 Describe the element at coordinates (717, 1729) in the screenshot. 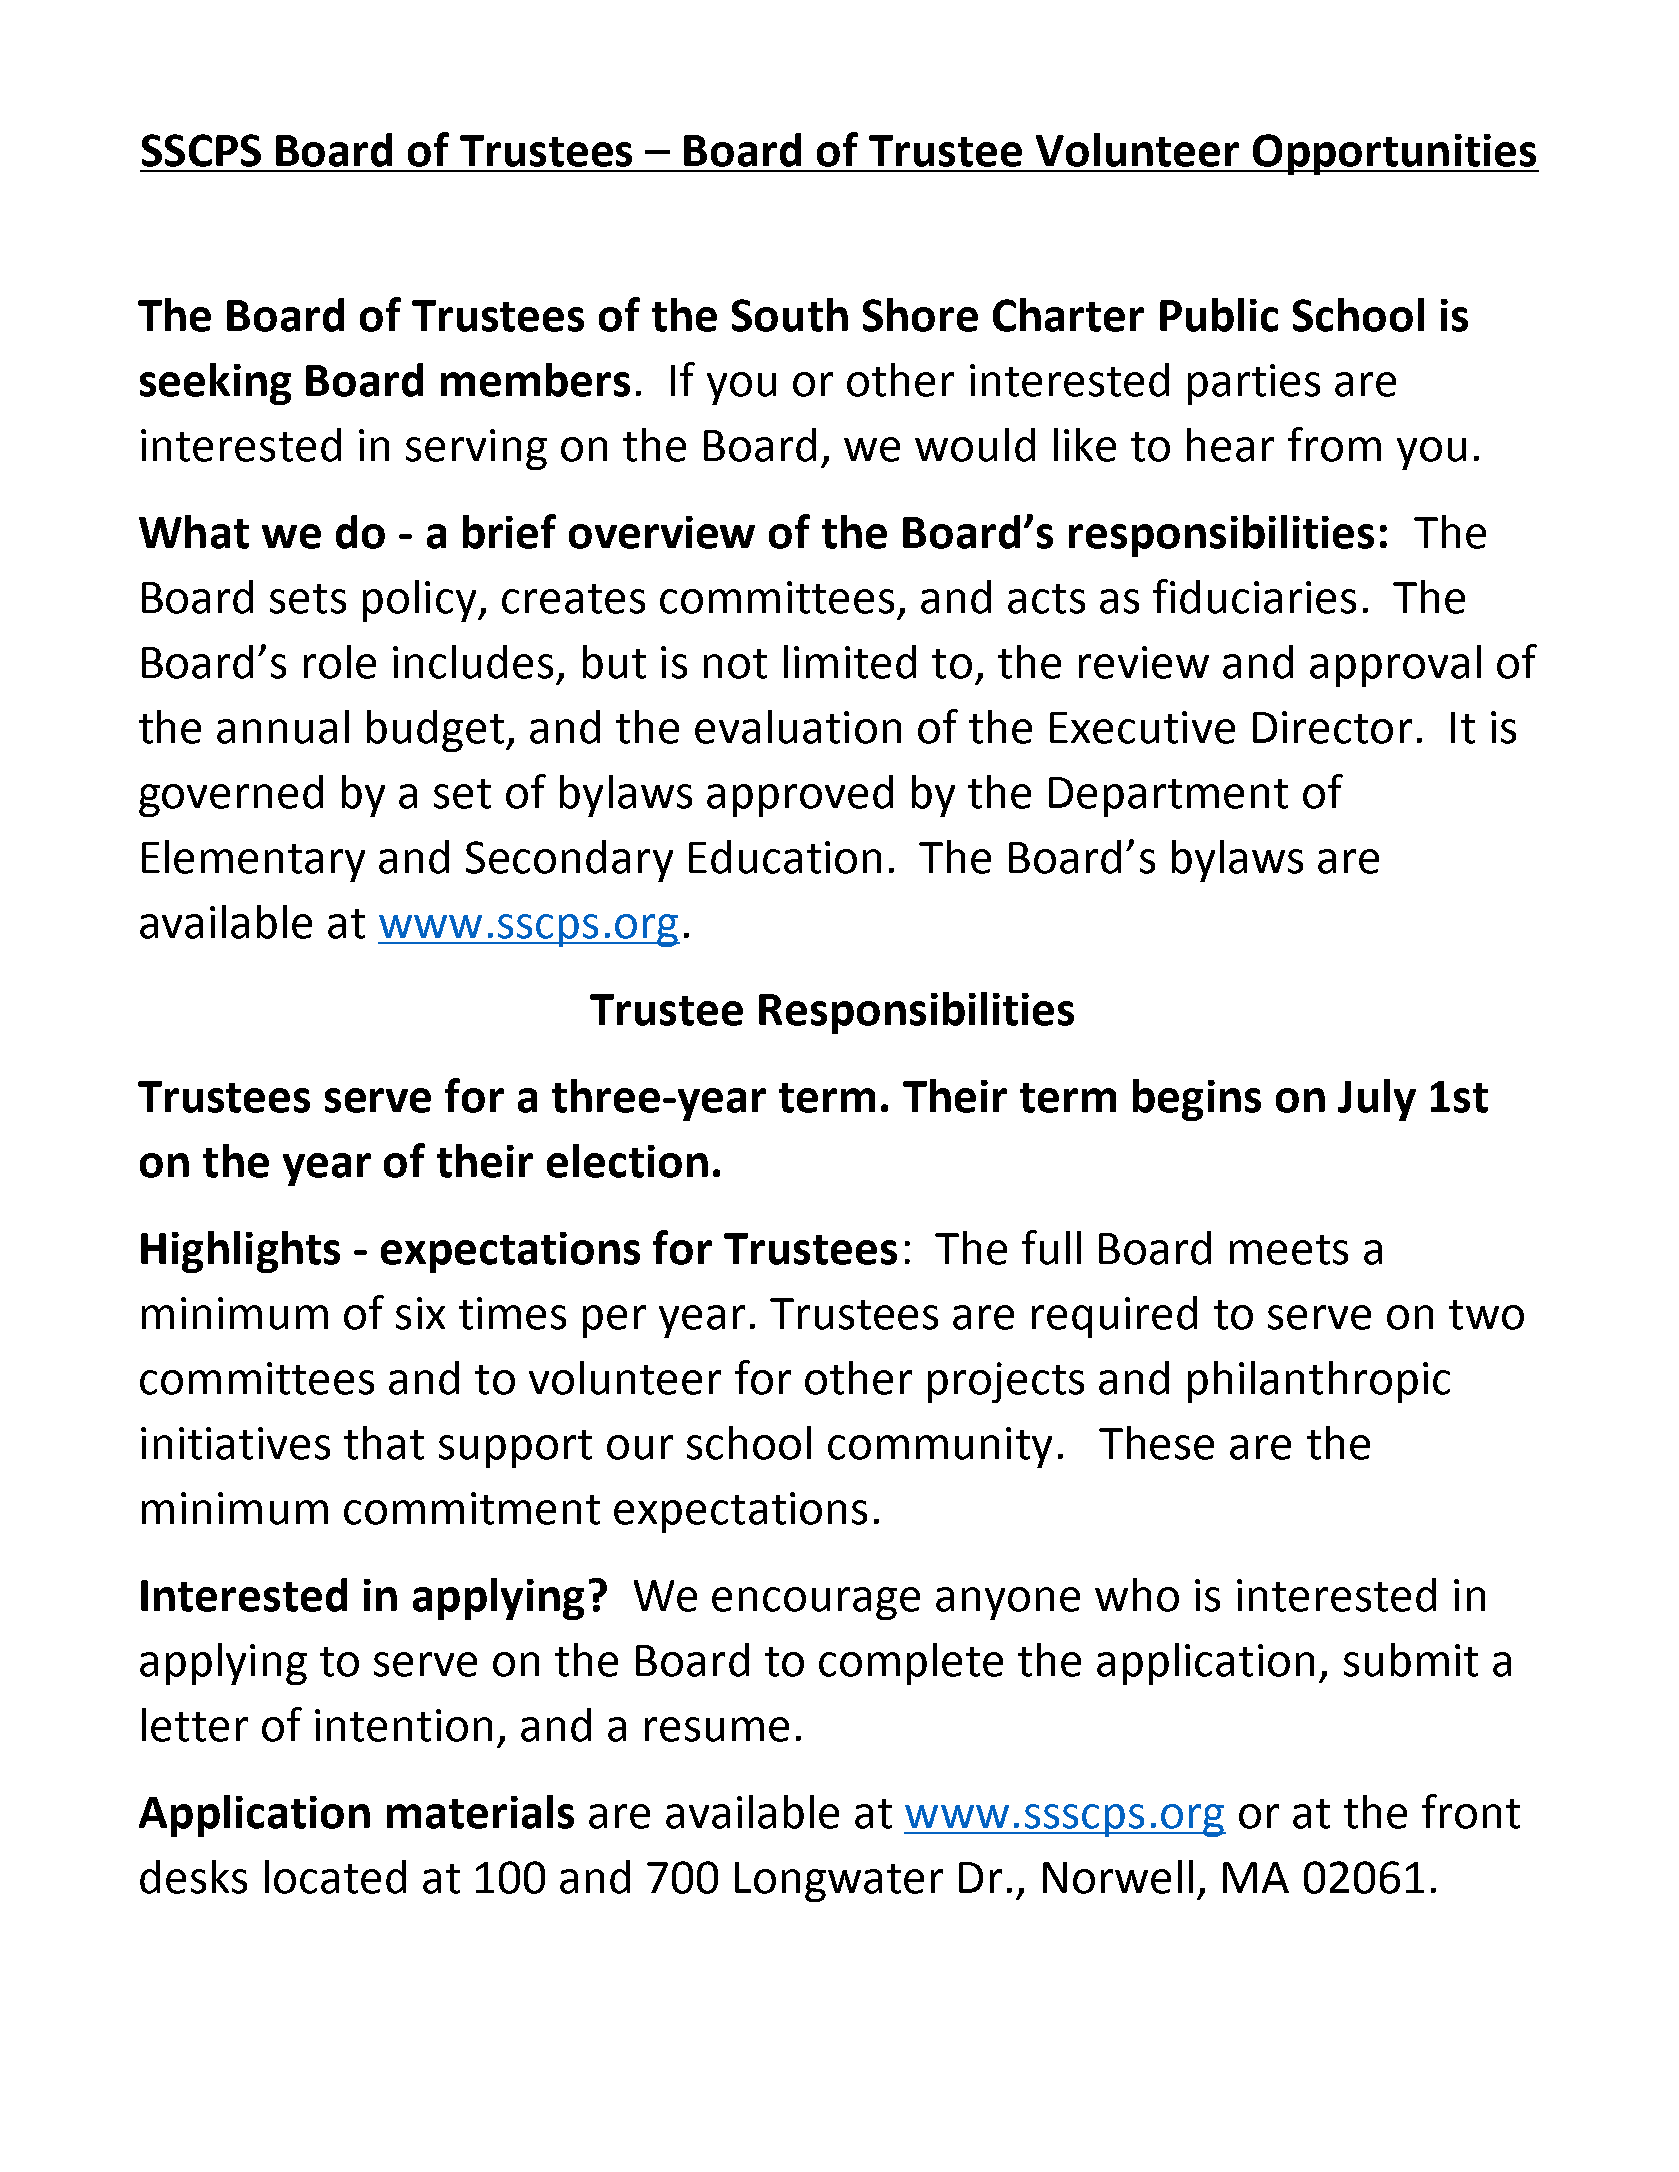

I see `resume` at that location.
